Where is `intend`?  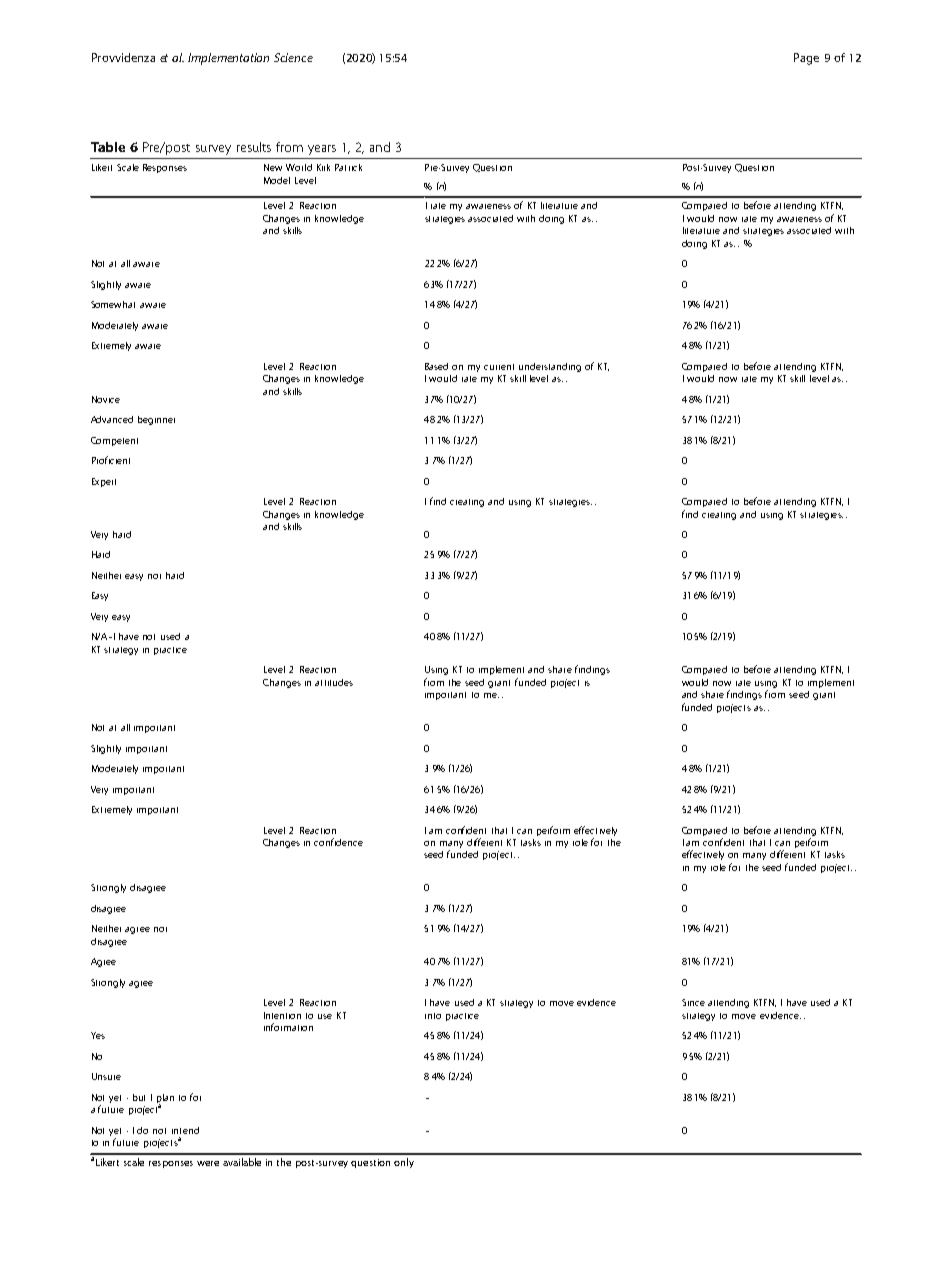 intend is located at coordinates (185, 1130).
